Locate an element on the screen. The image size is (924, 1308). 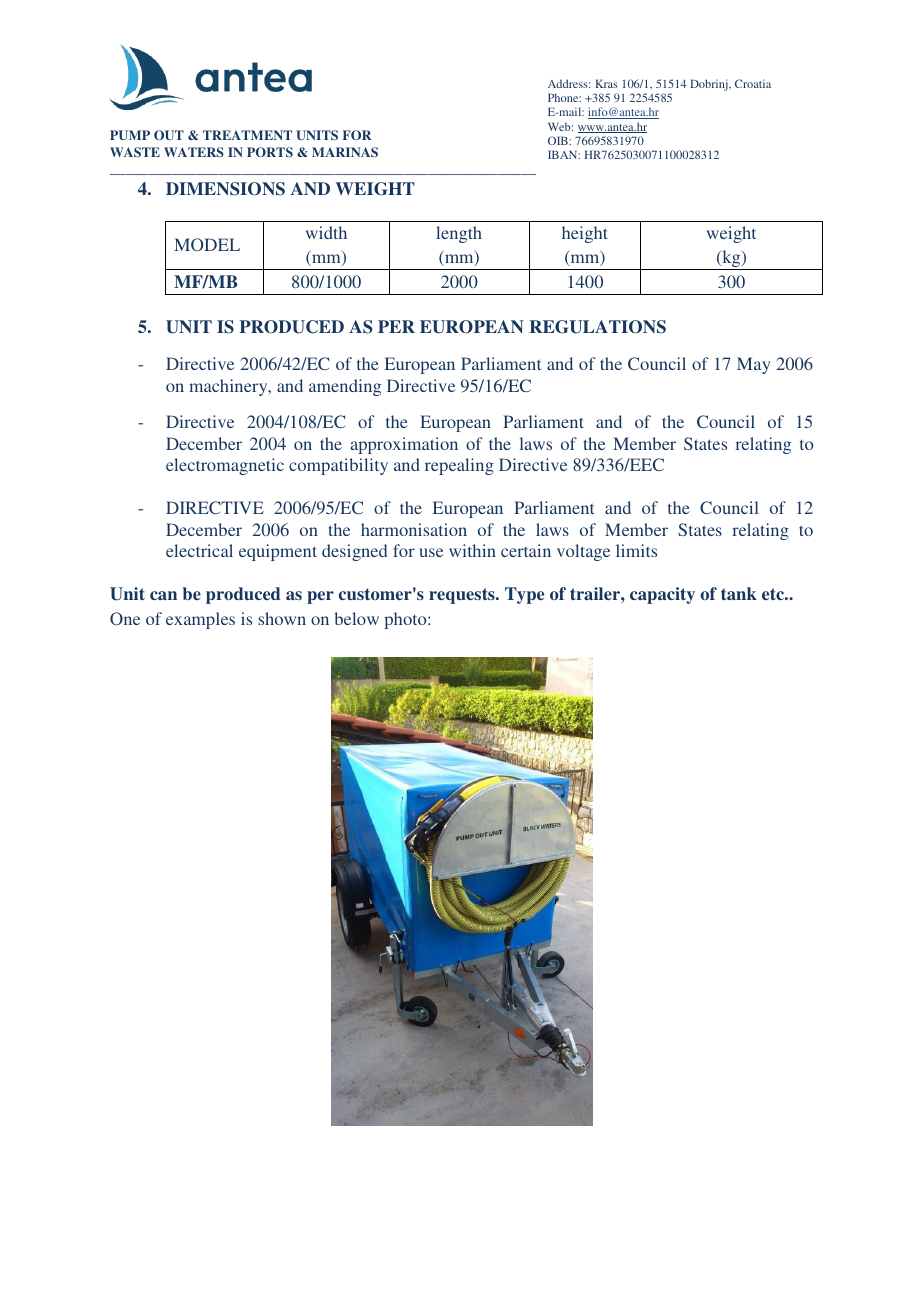
height is located at coordinates (585, 234).
